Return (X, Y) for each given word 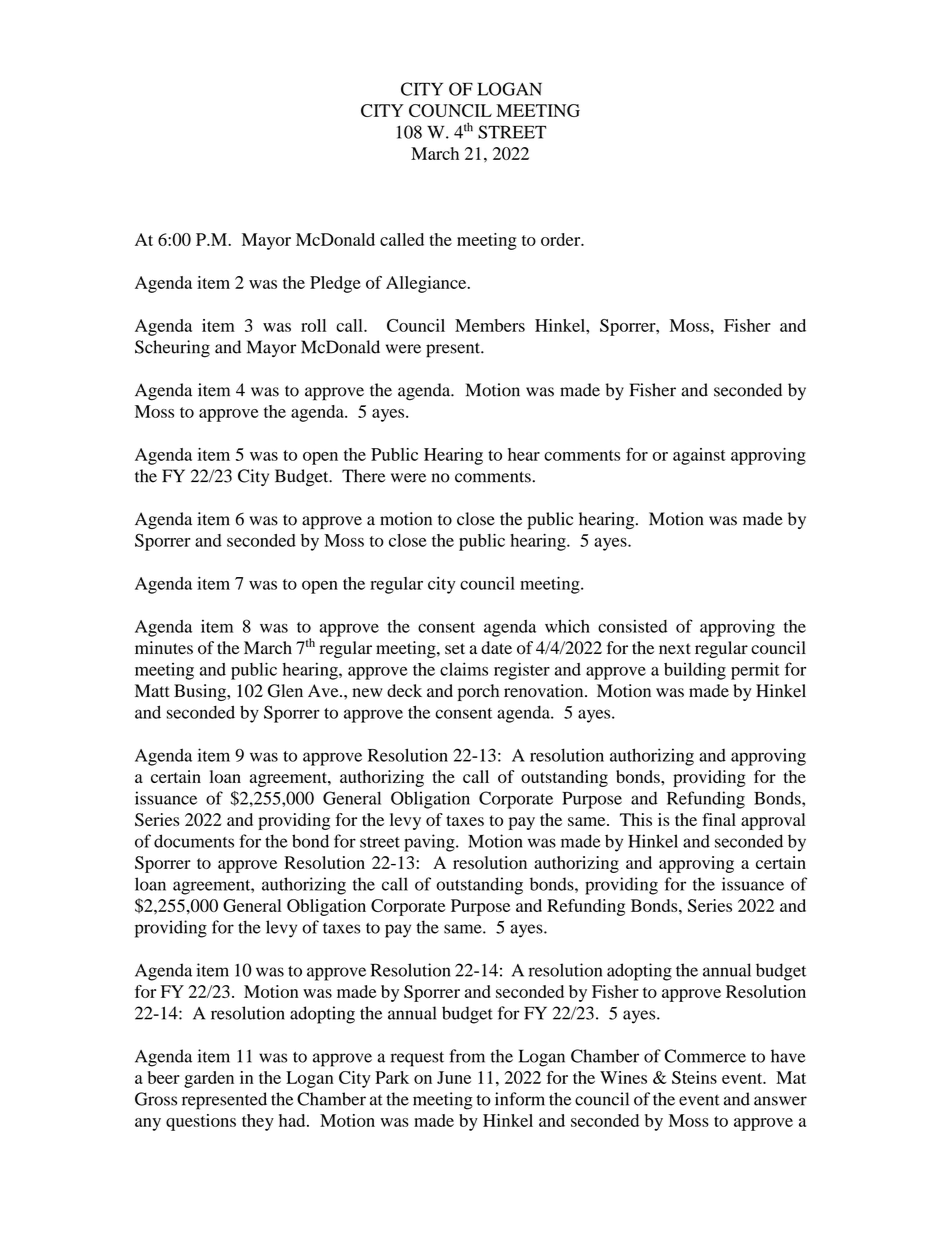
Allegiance (427, 284)
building (695, 671)
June (454, 1077)
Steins (694, 1077)
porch (478, 692)
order (562, 239)
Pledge (335, 284)
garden (209, 1079)
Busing (201, 692)
